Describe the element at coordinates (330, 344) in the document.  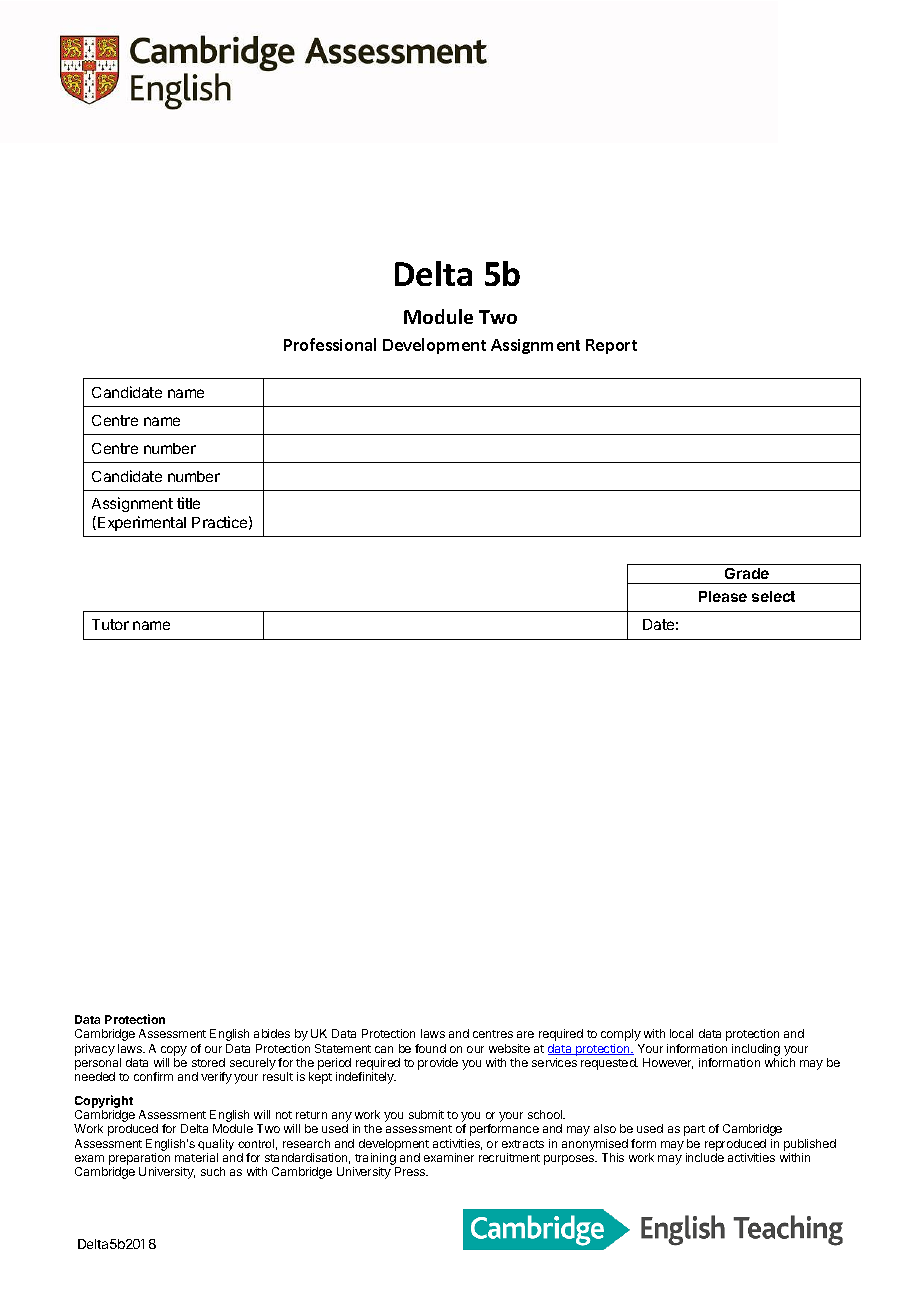
I see `Professional` at that location.
